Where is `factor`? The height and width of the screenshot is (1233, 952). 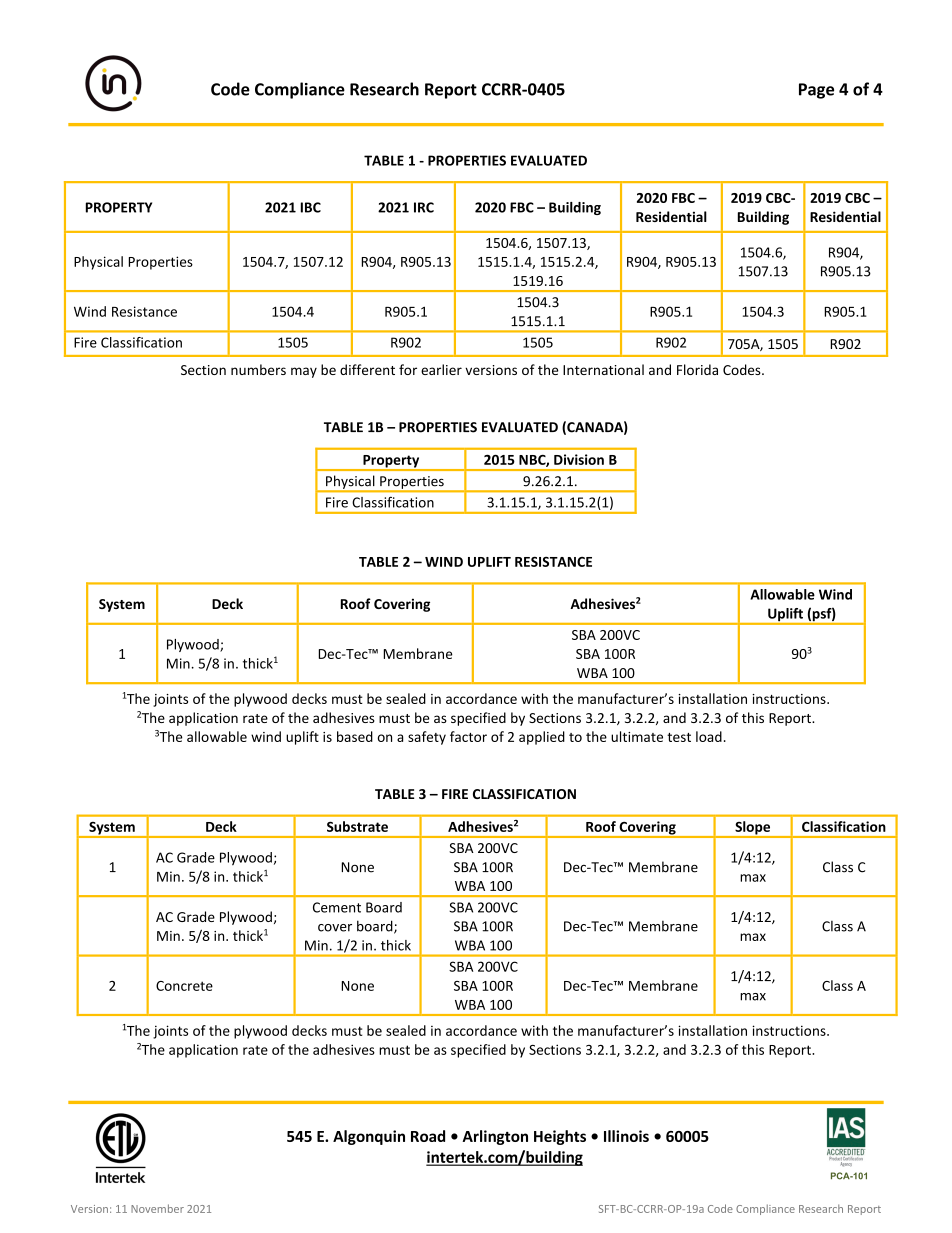
factor is located at coordinates (468, 736).
